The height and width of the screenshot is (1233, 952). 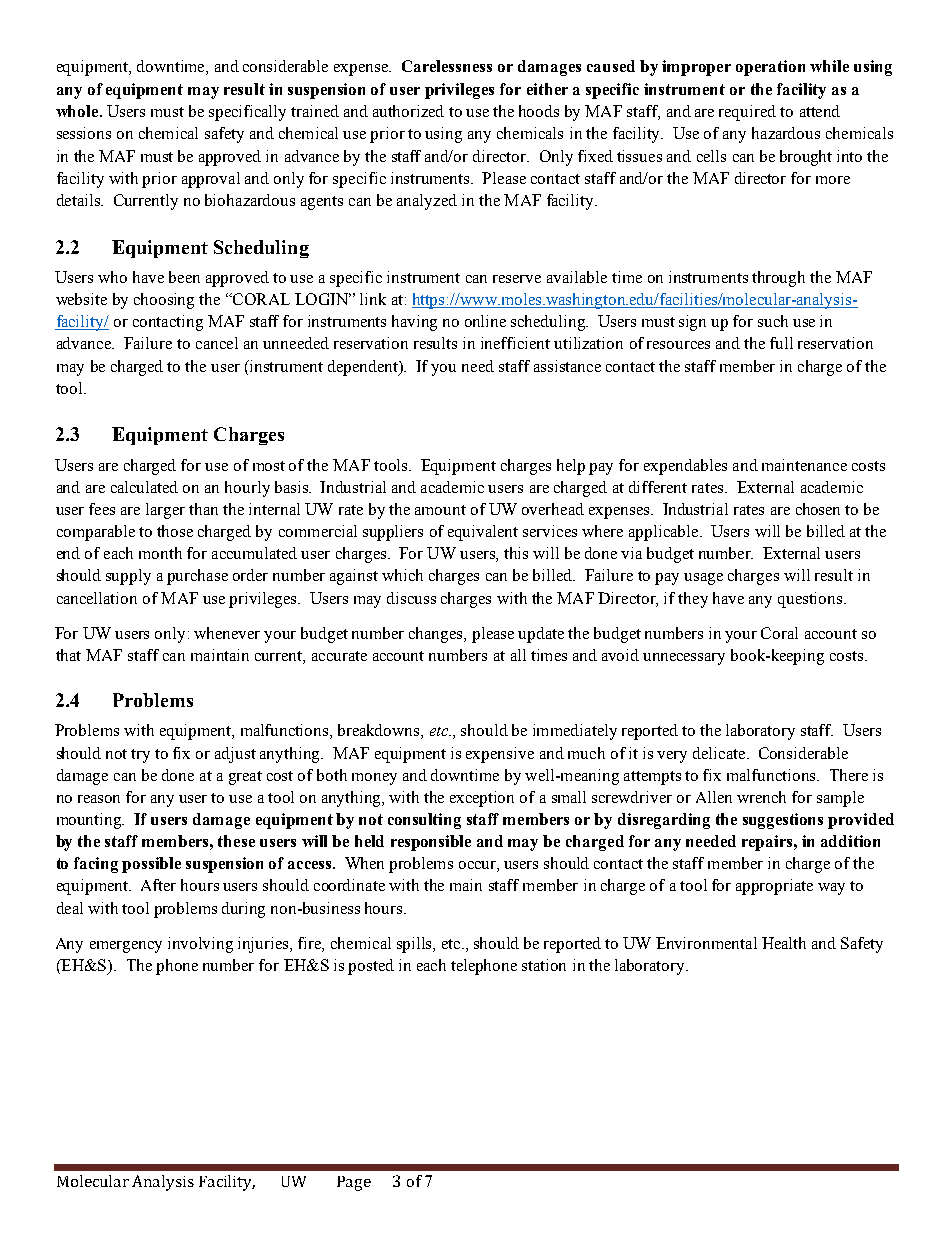 What do you see at coordinates (440, 510) in the screenshot?
I see `amount` at bounding box center [440, 510].
